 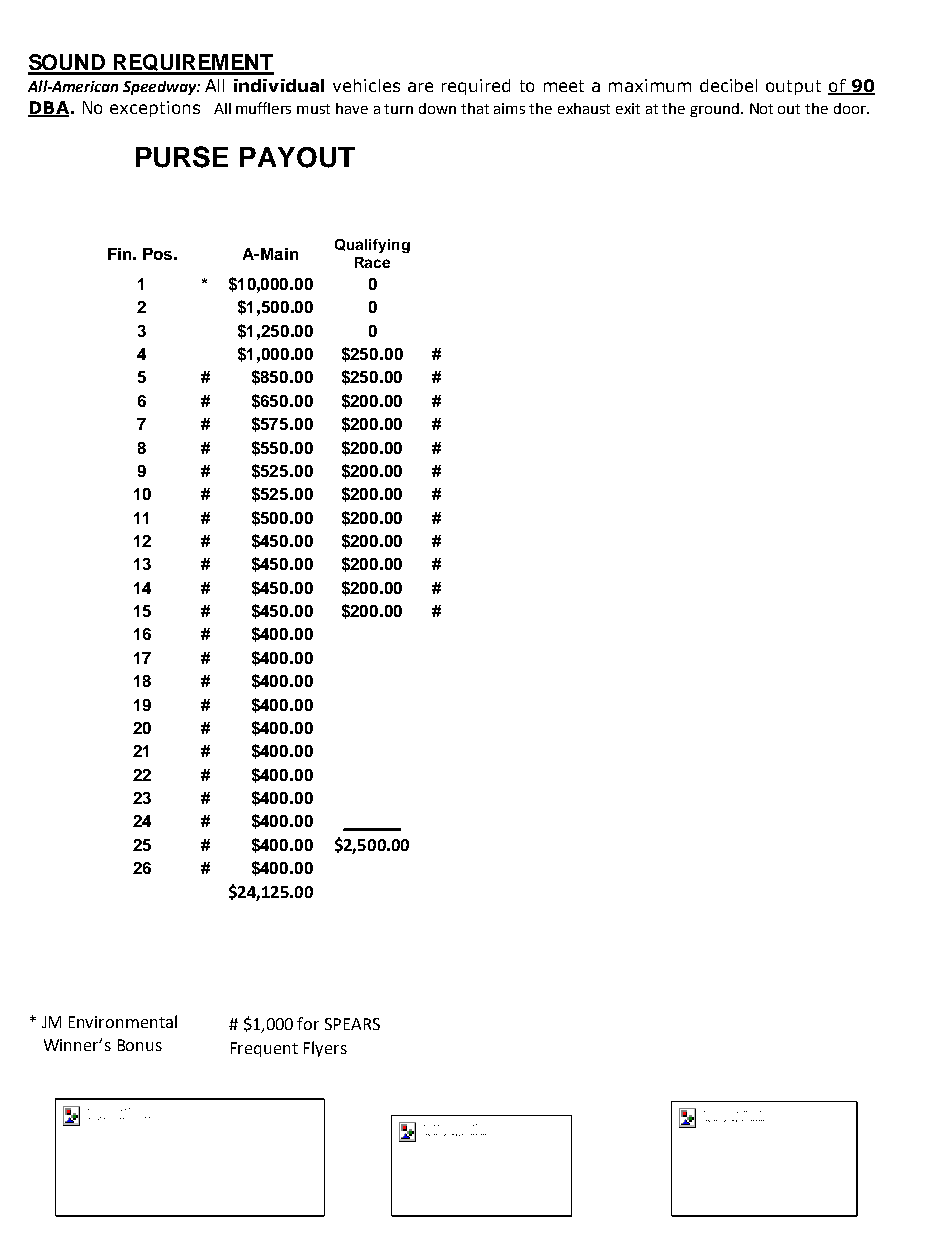 What do you see at coordinates (352, 1024) in the image?
I see `SPEARS` at bounding box center [352, 1024].
